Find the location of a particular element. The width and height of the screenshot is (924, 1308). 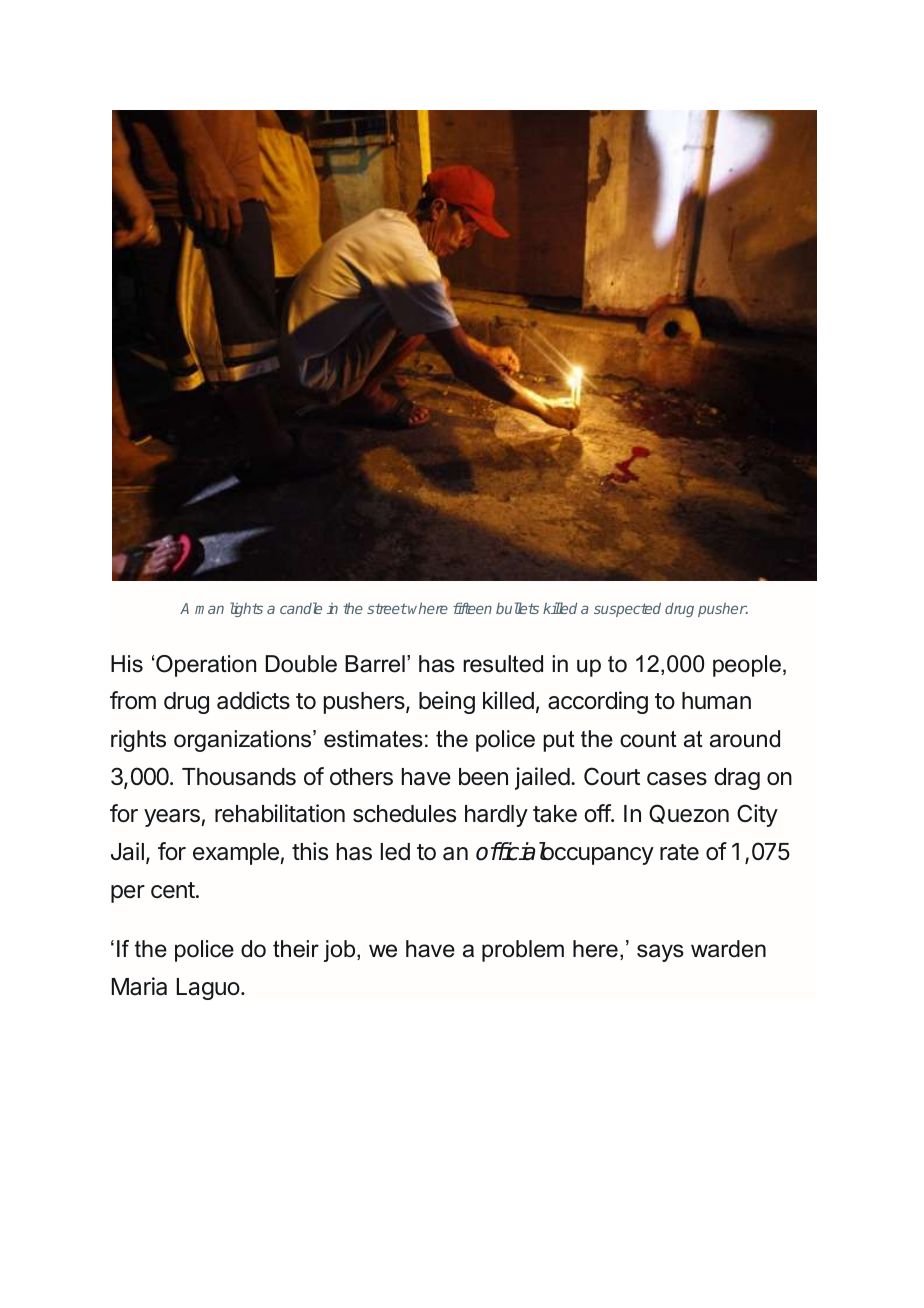

example is located at coordinates (236, 854).
